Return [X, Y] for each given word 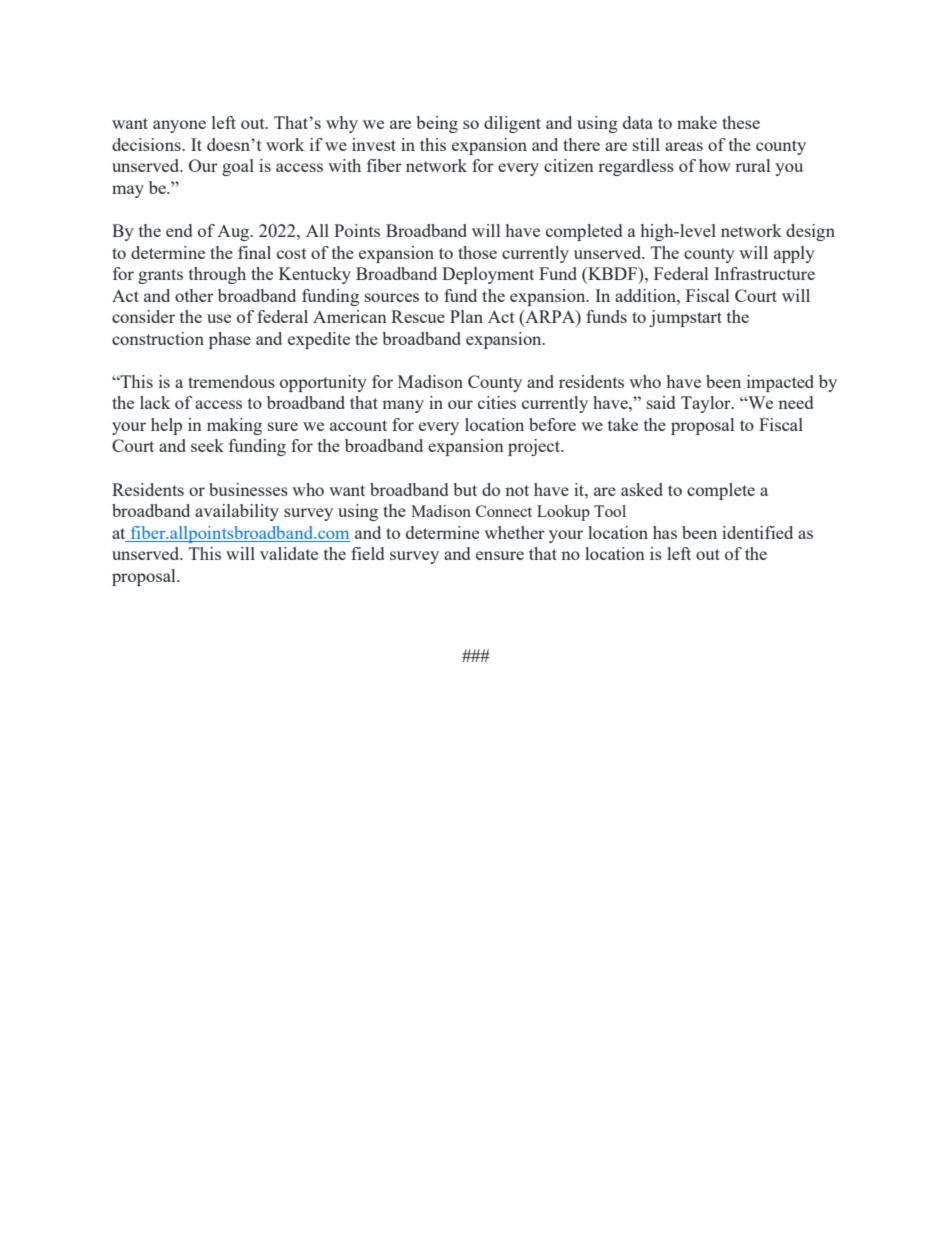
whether [514, 532]
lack [155, 402]
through [217, 275]
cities [497, 402]
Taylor [707, 404]
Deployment [488, 275]
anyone [179, 126]
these [741, 122]
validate [289, 553]
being [437, 124]
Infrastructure [764, 273]
